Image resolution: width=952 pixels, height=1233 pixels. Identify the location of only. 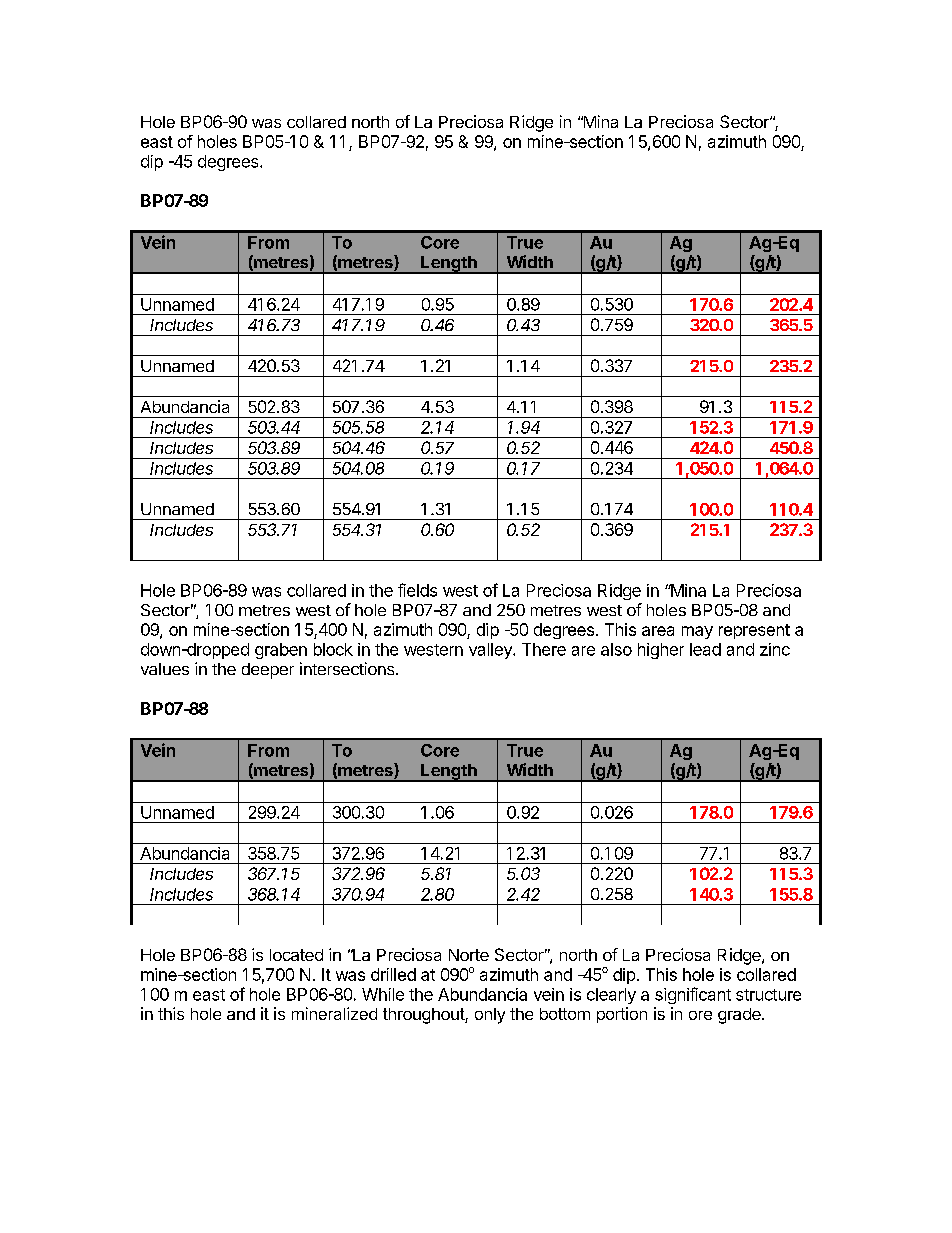
(490, 1016).
